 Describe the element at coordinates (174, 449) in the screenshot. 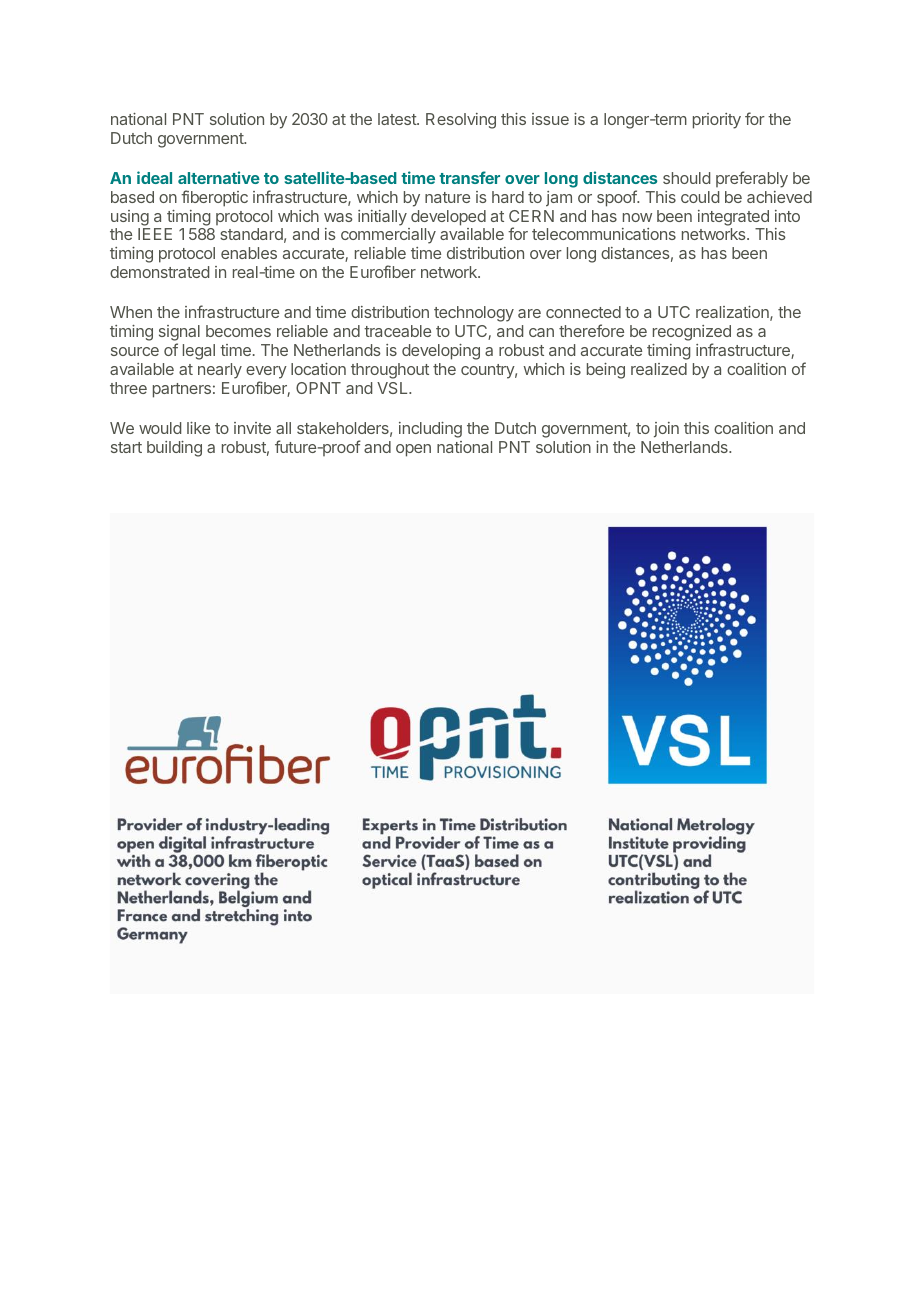

I see `building` at that location.
